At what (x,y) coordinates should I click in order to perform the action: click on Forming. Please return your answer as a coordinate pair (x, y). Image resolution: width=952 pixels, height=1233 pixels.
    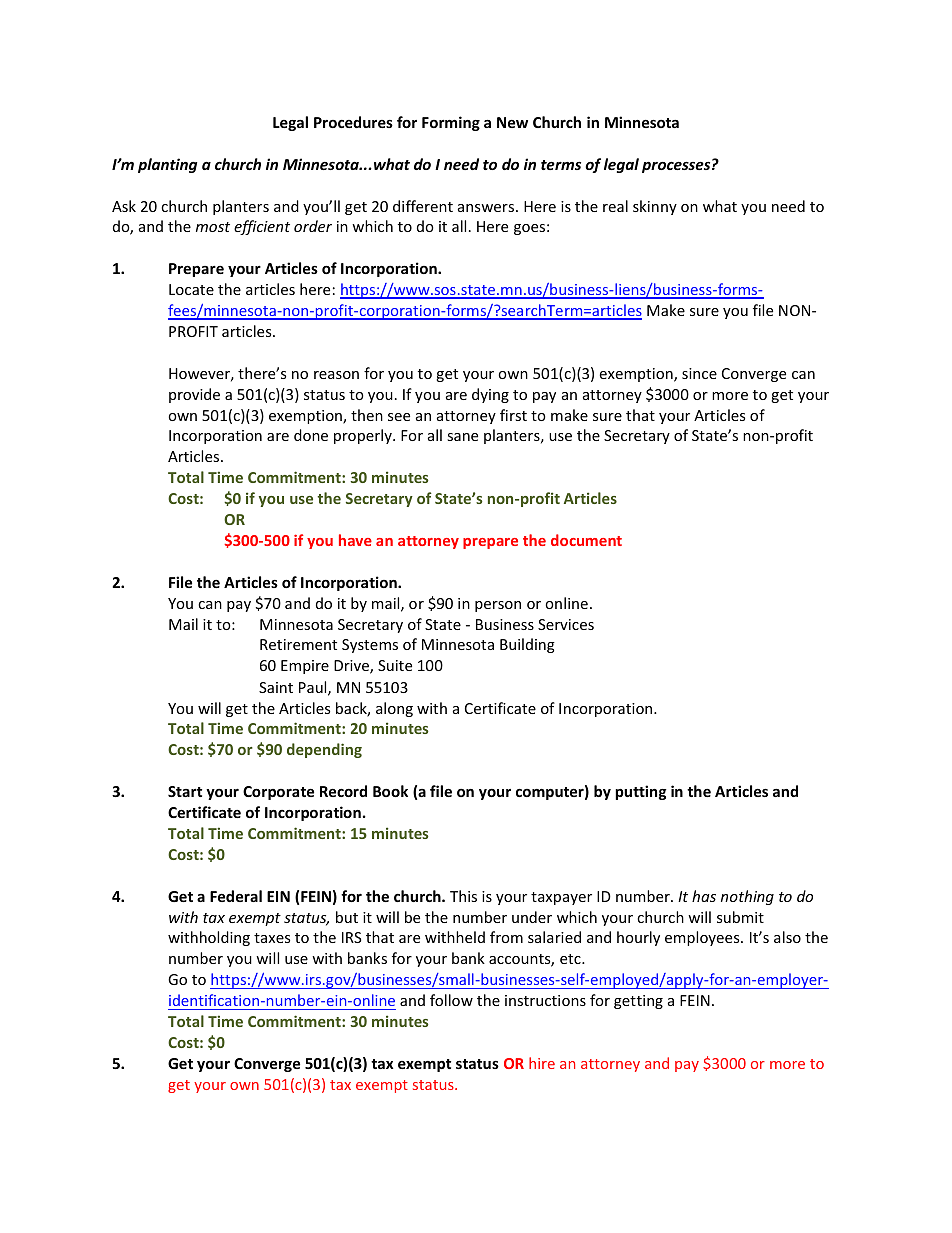
    Looking at the image, I should click on (451, 123).
